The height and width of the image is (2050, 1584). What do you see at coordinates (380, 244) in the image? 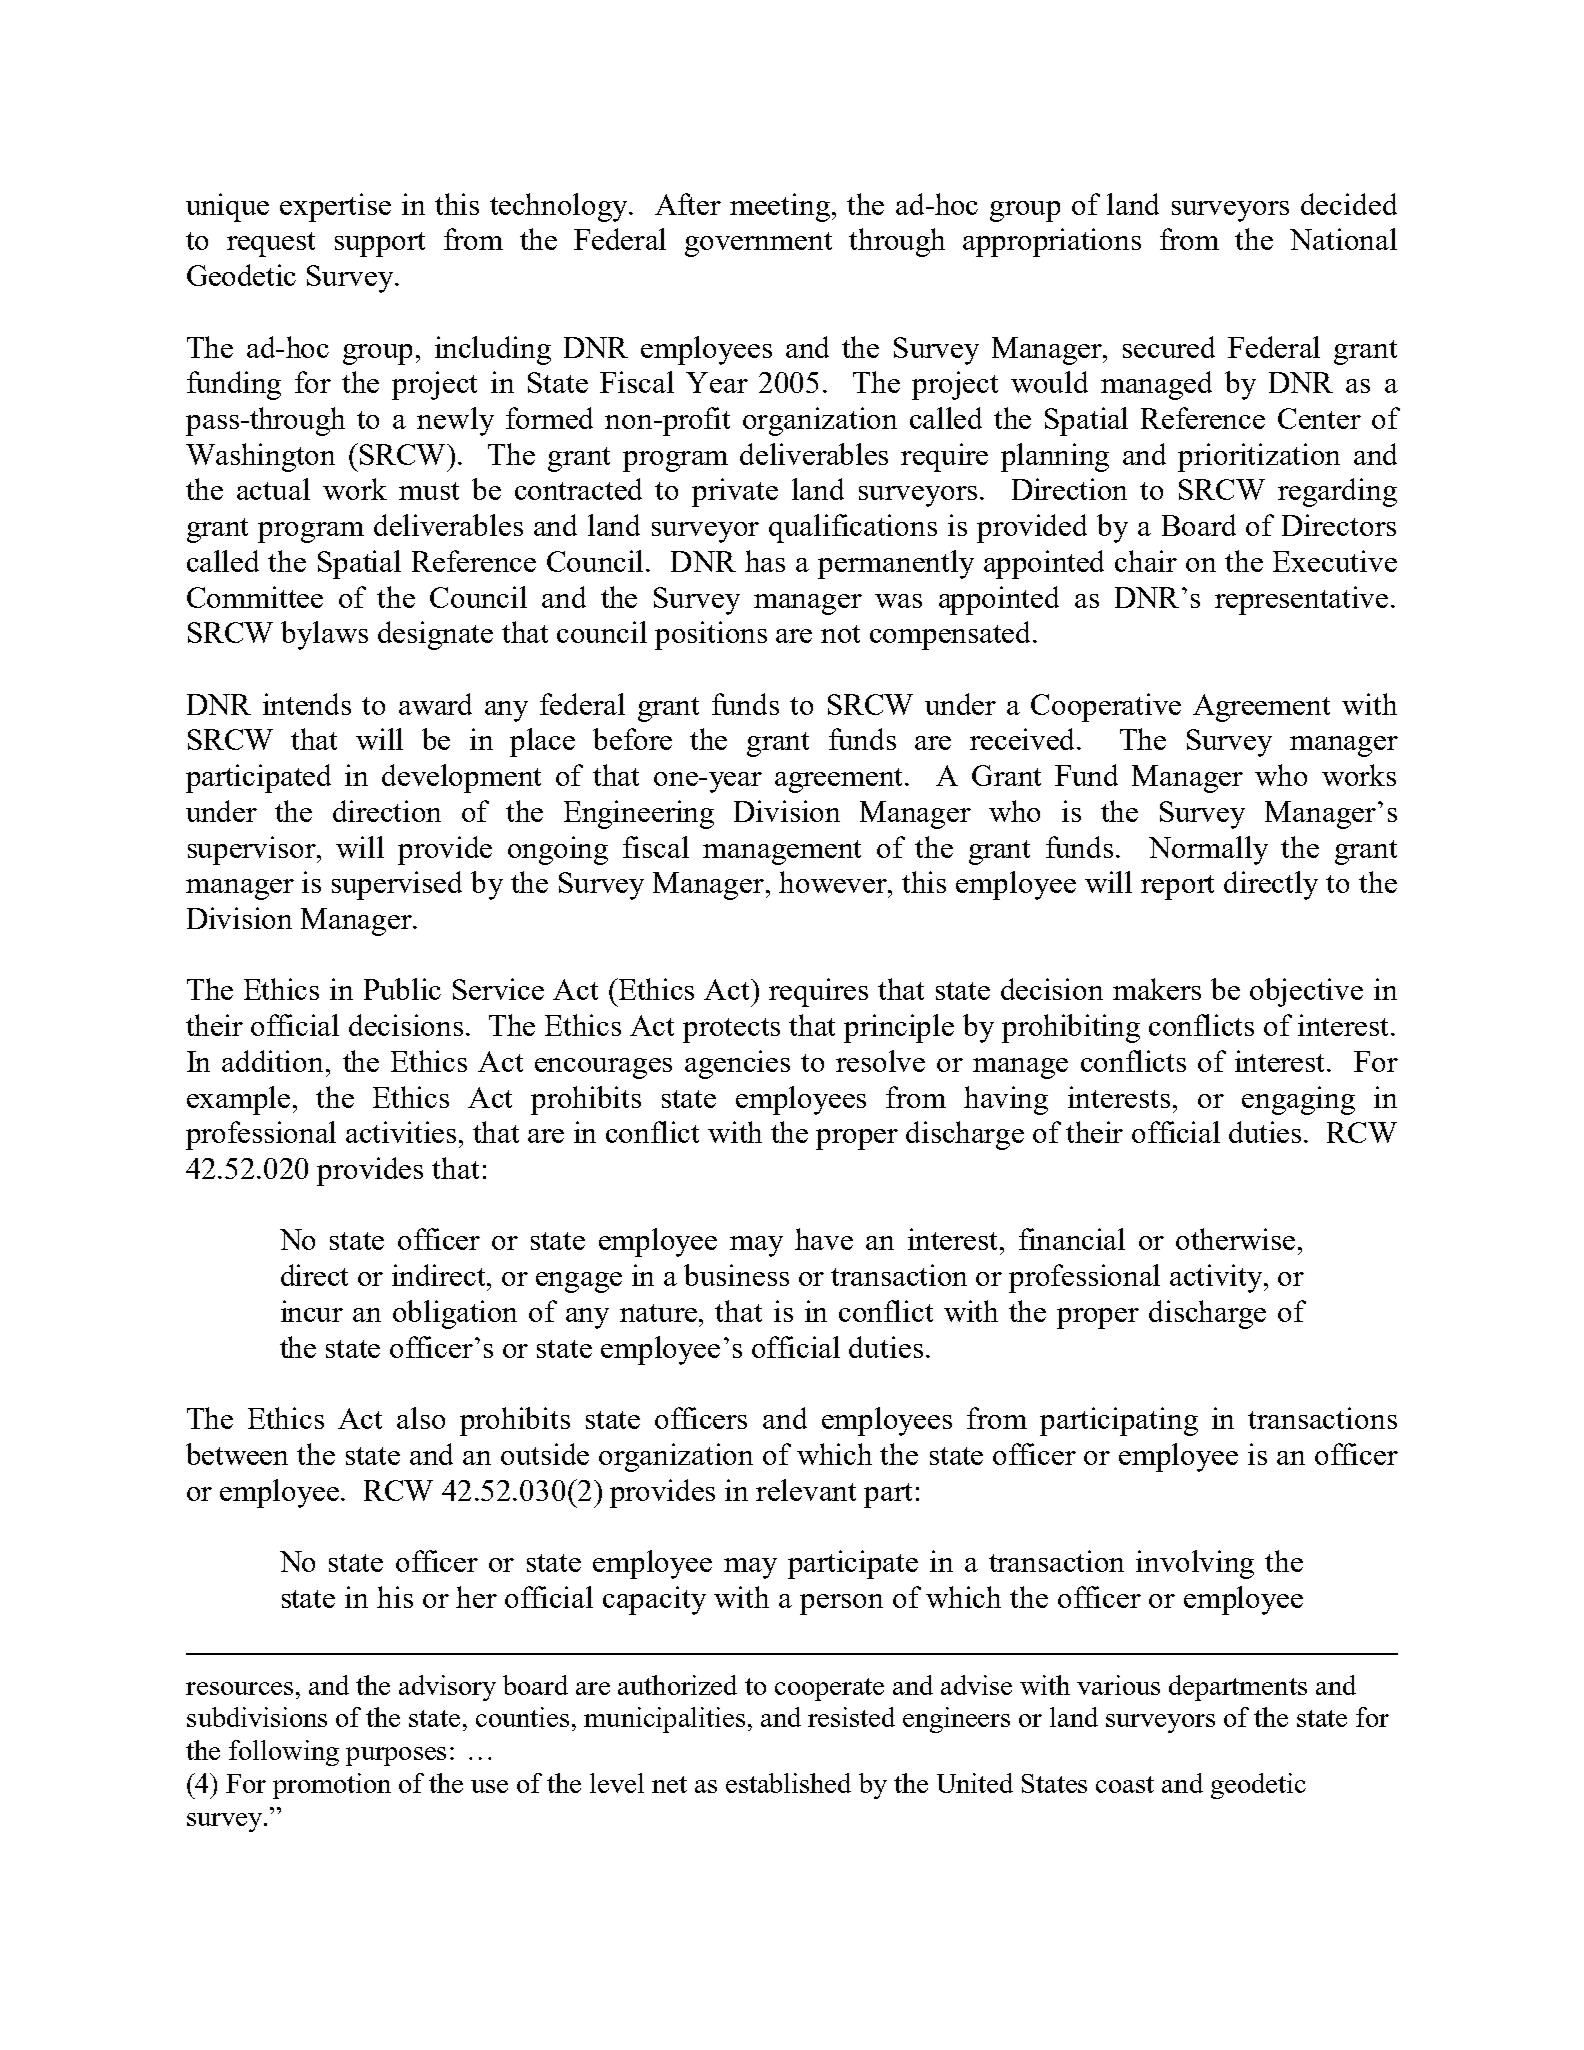
I see `support` at bounding box center [380, 244].
